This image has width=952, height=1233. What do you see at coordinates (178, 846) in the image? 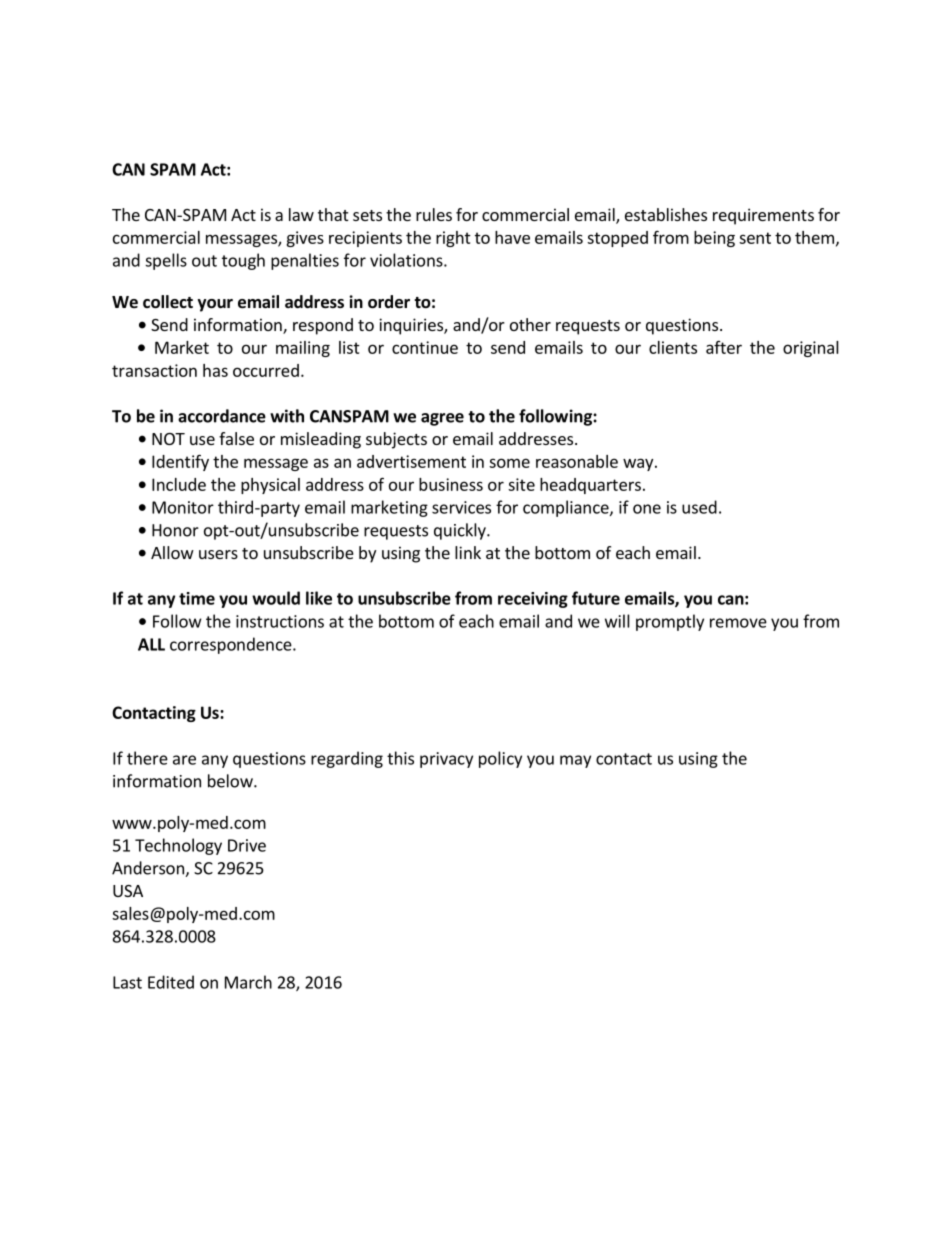
I see `Technology` at bounding box center [178, 846].
